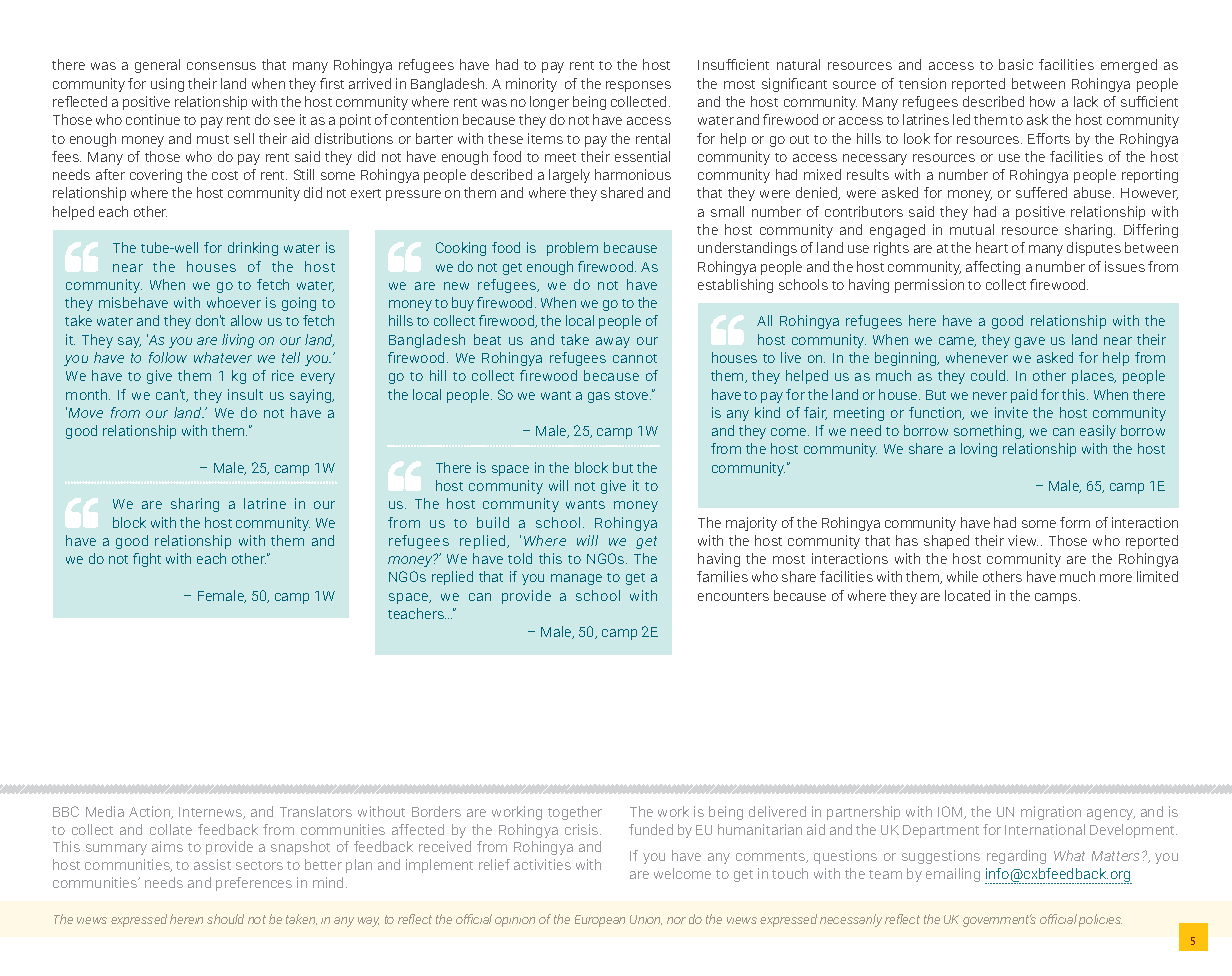 The image size is (1232, 976). Describe the element at coordinates (733, 596) in the screenshot. I see `encounters` at that location.
